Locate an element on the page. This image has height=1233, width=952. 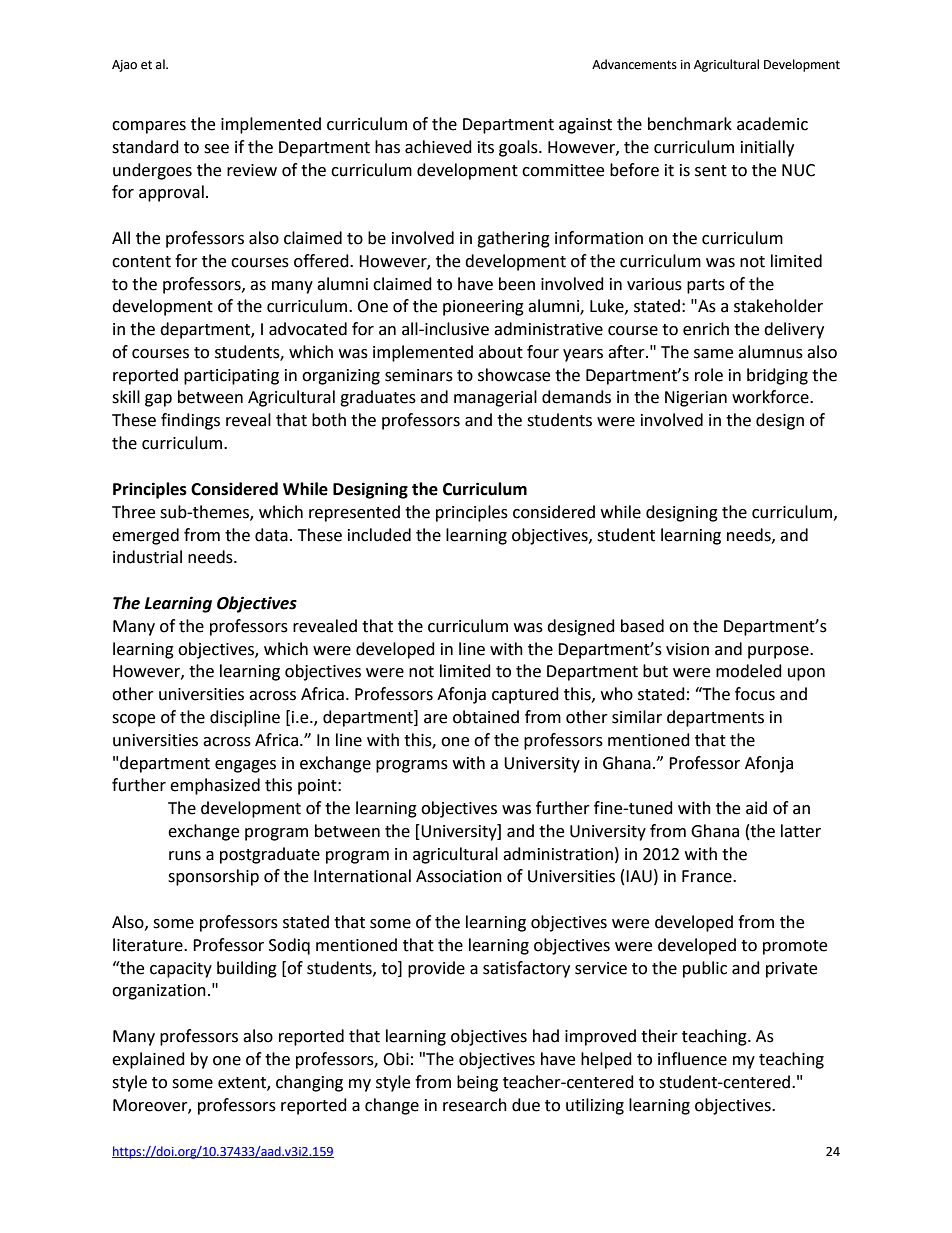
see is located at coordinates (216, 149).
